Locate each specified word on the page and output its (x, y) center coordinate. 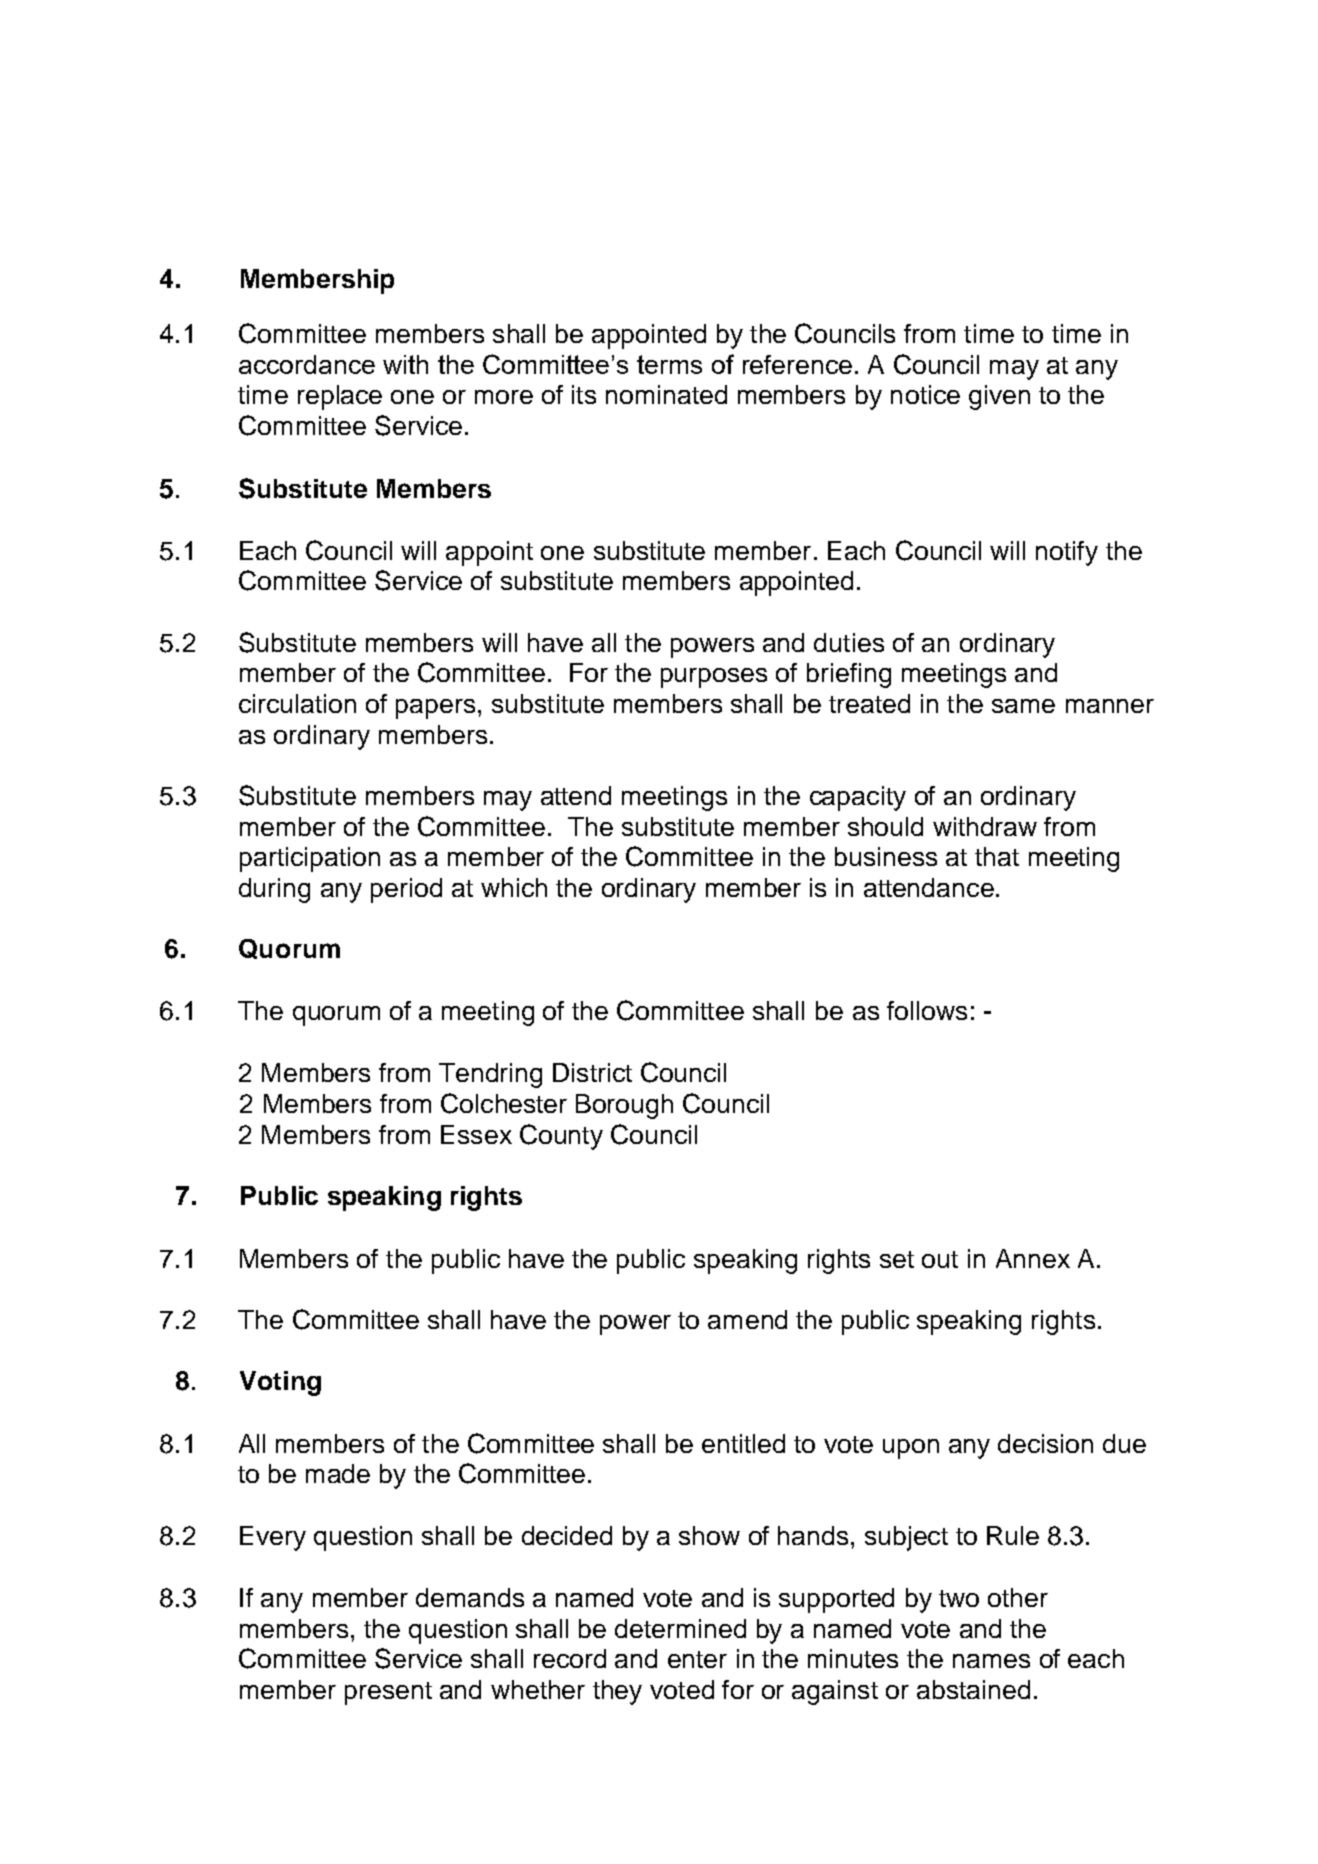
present (388, 1693)
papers (435, 709)
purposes (714, 678)
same (1023, 706)
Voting (280, 1383)
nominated (666, 394)
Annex (1033, 1258)
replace (340, 397)
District (592, 1072)
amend (747, 1319)
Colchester (504, 1103)
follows (927, 1010)
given (999, 397)
